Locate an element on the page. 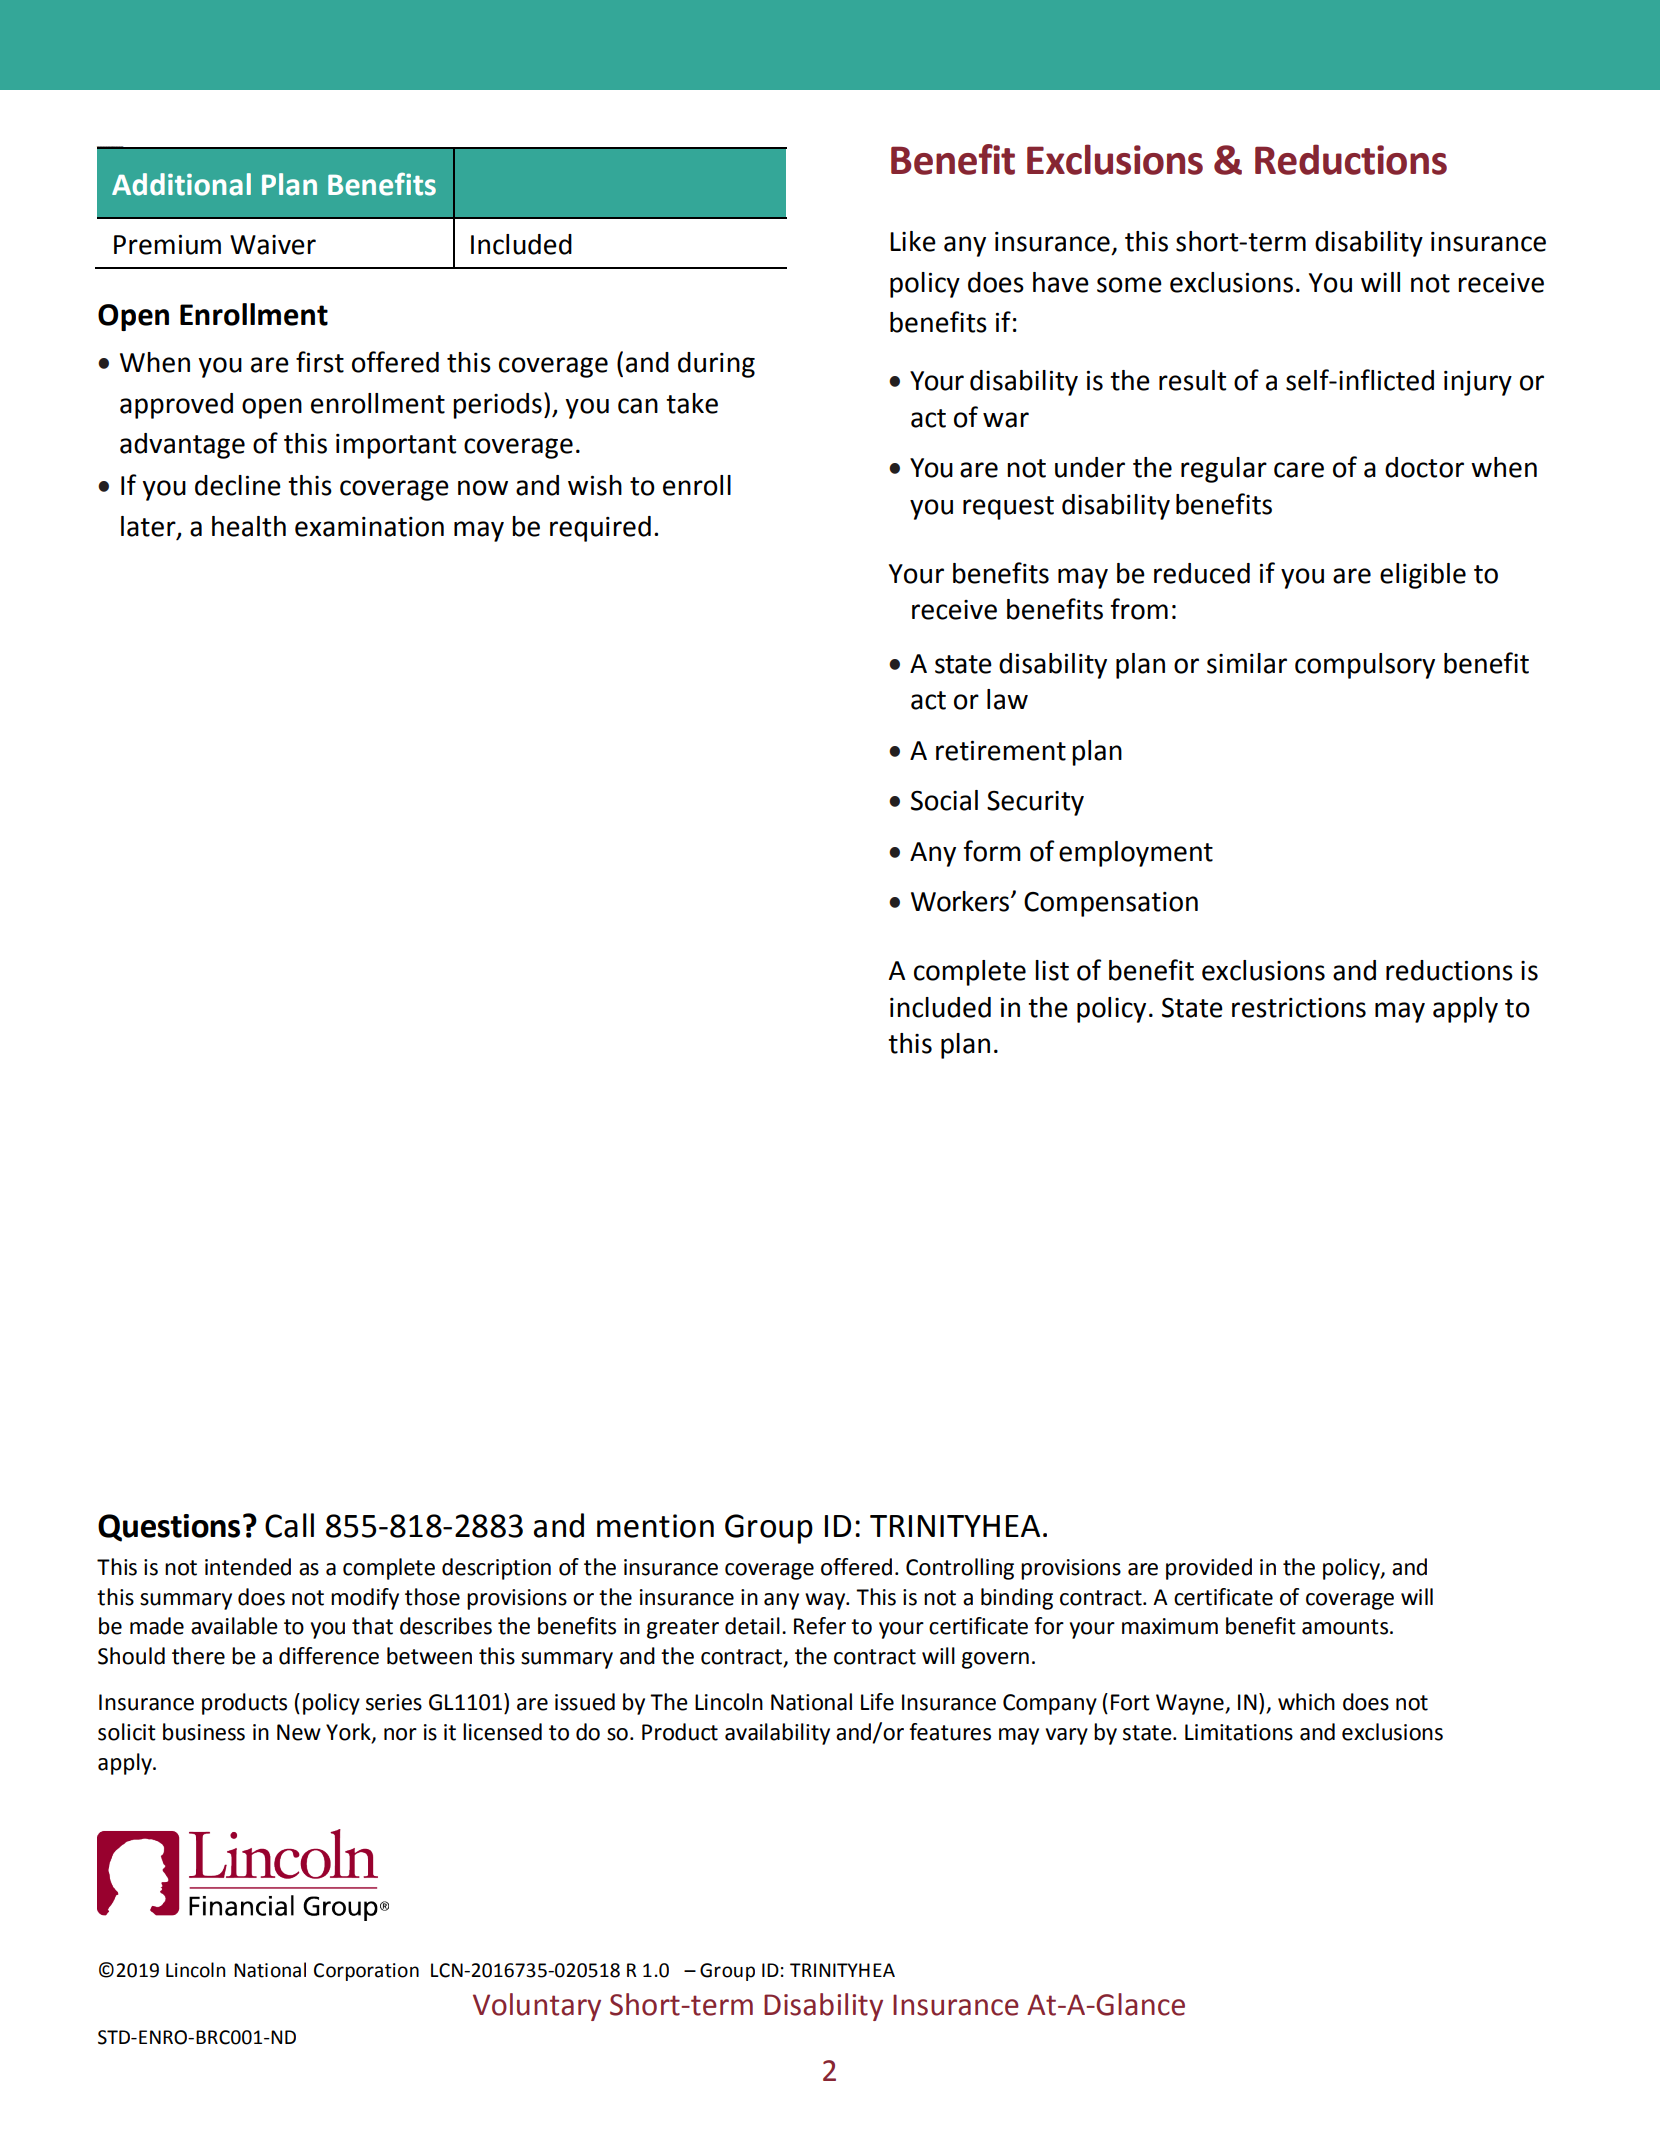 The image size is (1660, 2148). Limitations is located at coordinates (1239, 1732).
